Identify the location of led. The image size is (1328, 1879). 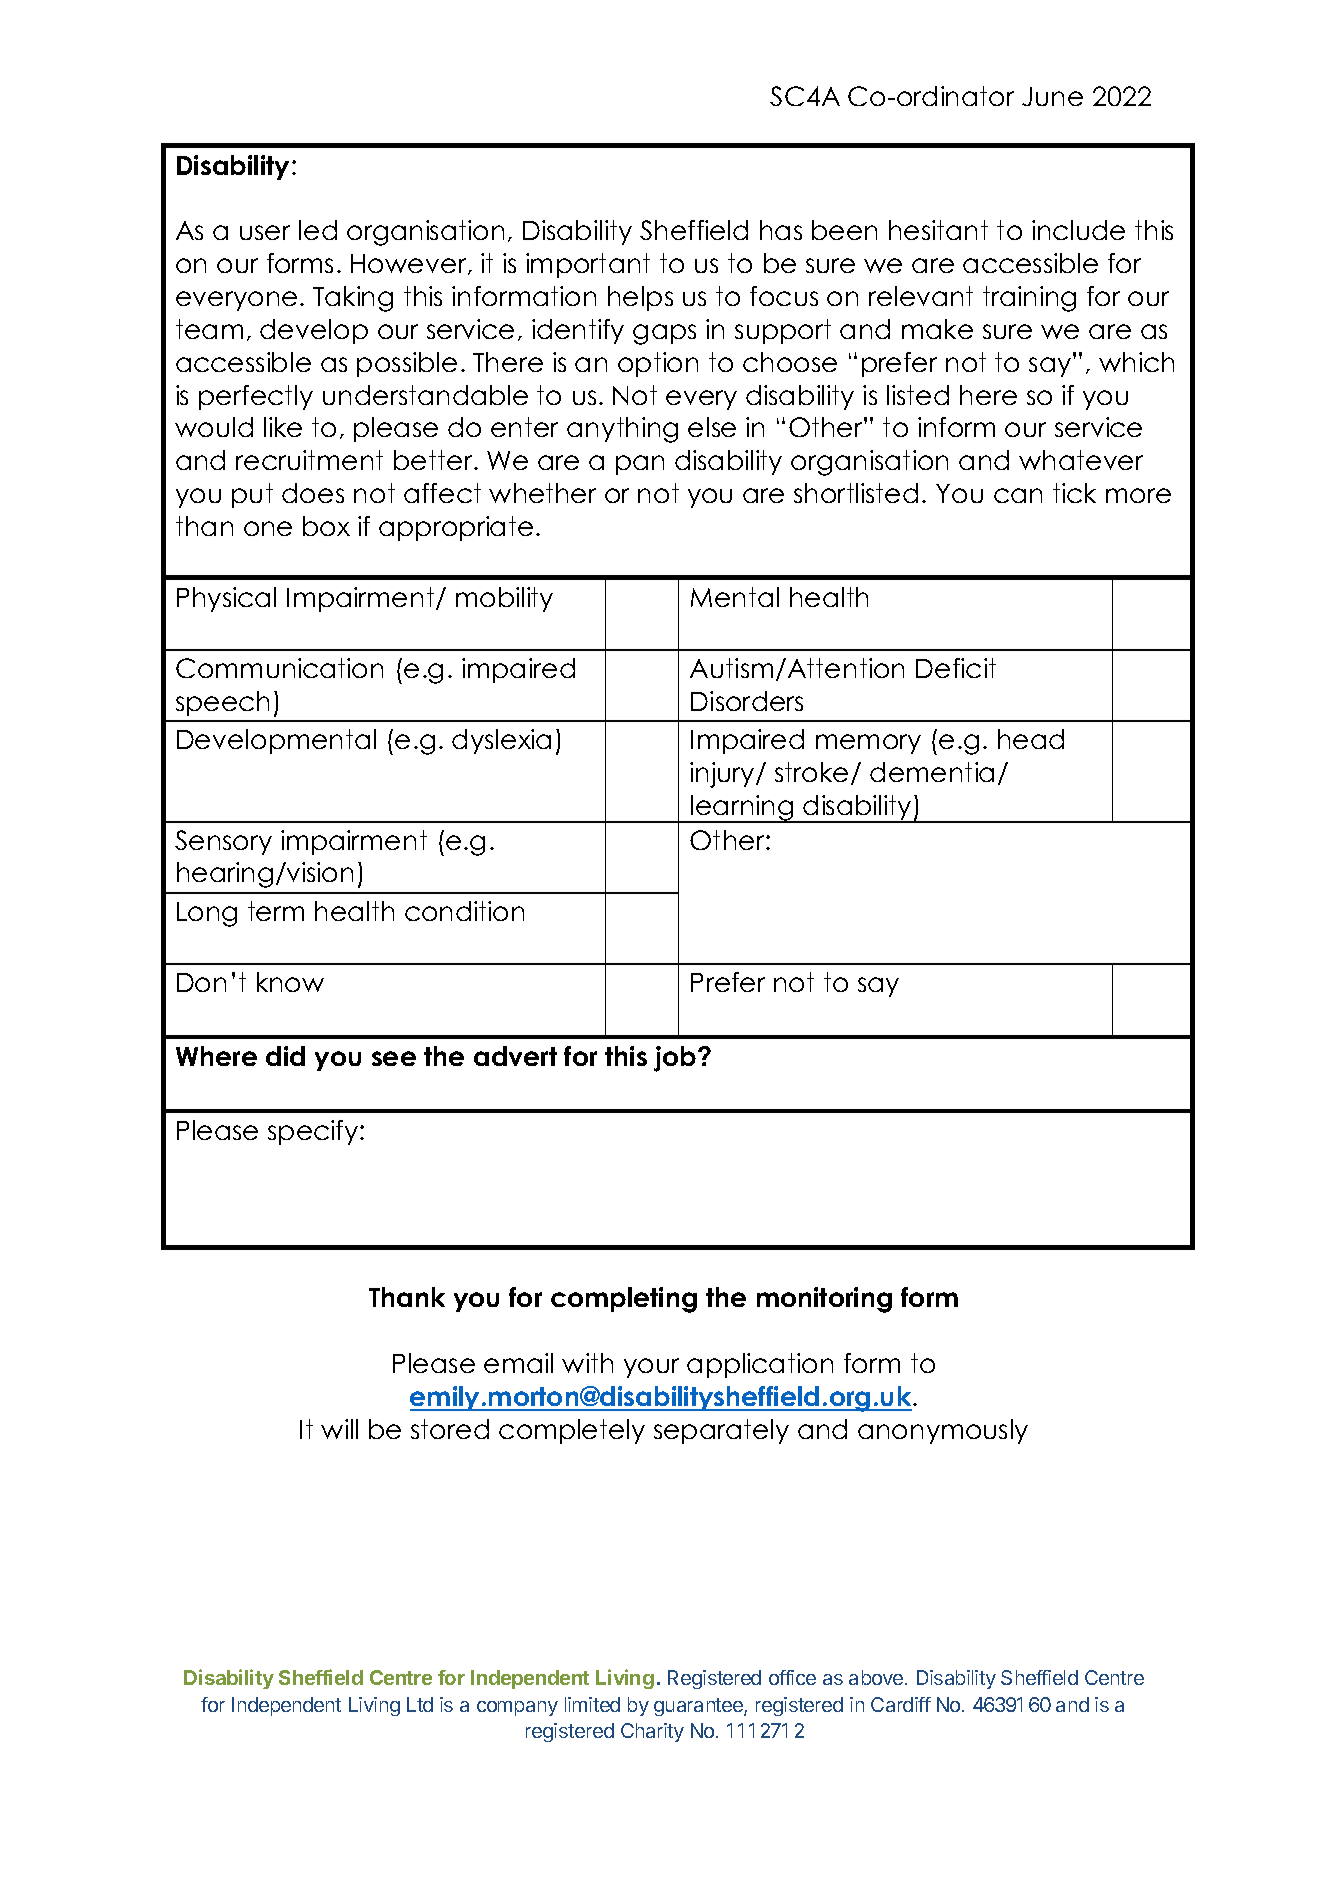
(318, 230).
